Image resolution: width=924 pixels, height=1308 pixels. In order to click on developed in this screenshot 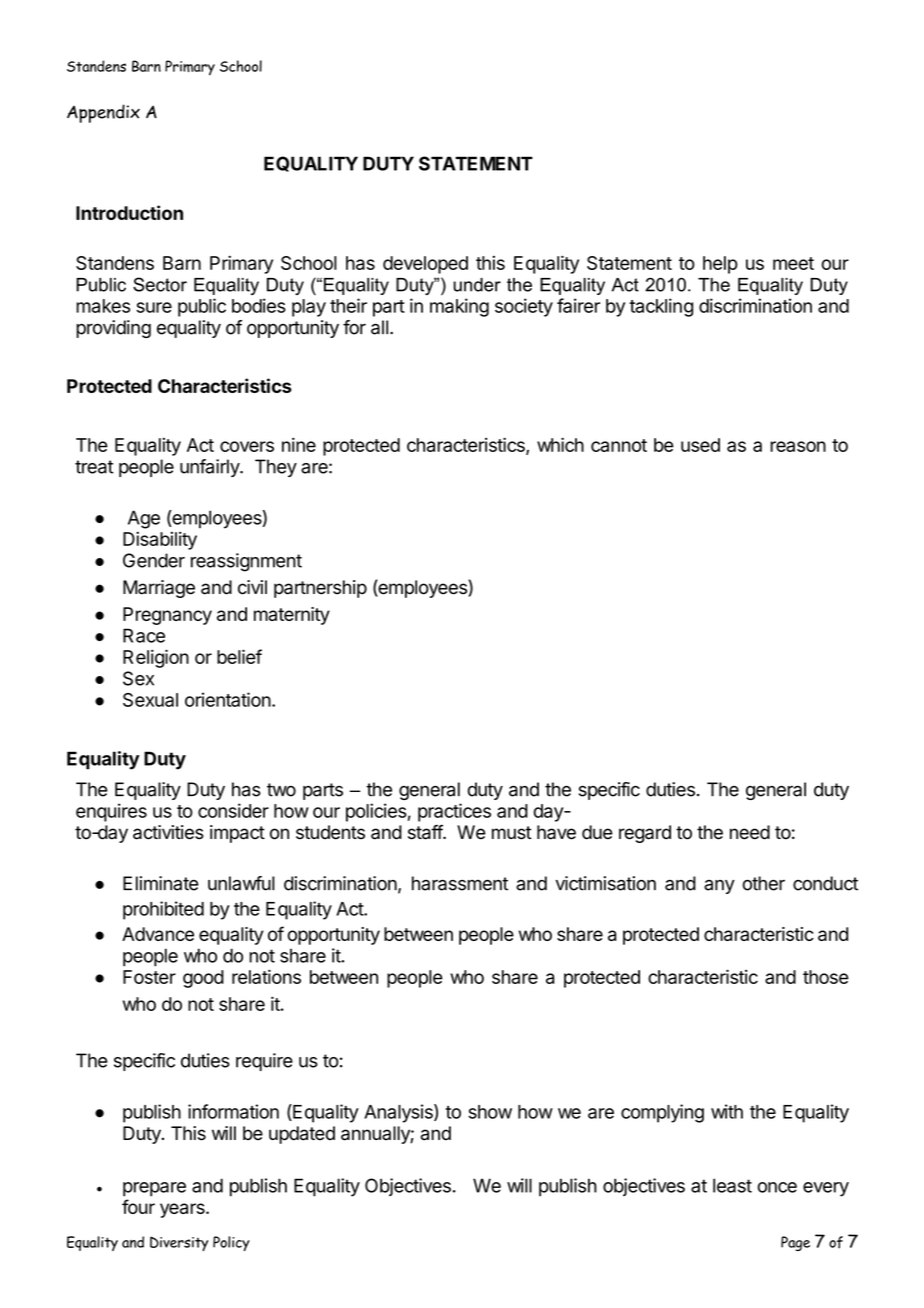, I will do `click(425, 265)`.
